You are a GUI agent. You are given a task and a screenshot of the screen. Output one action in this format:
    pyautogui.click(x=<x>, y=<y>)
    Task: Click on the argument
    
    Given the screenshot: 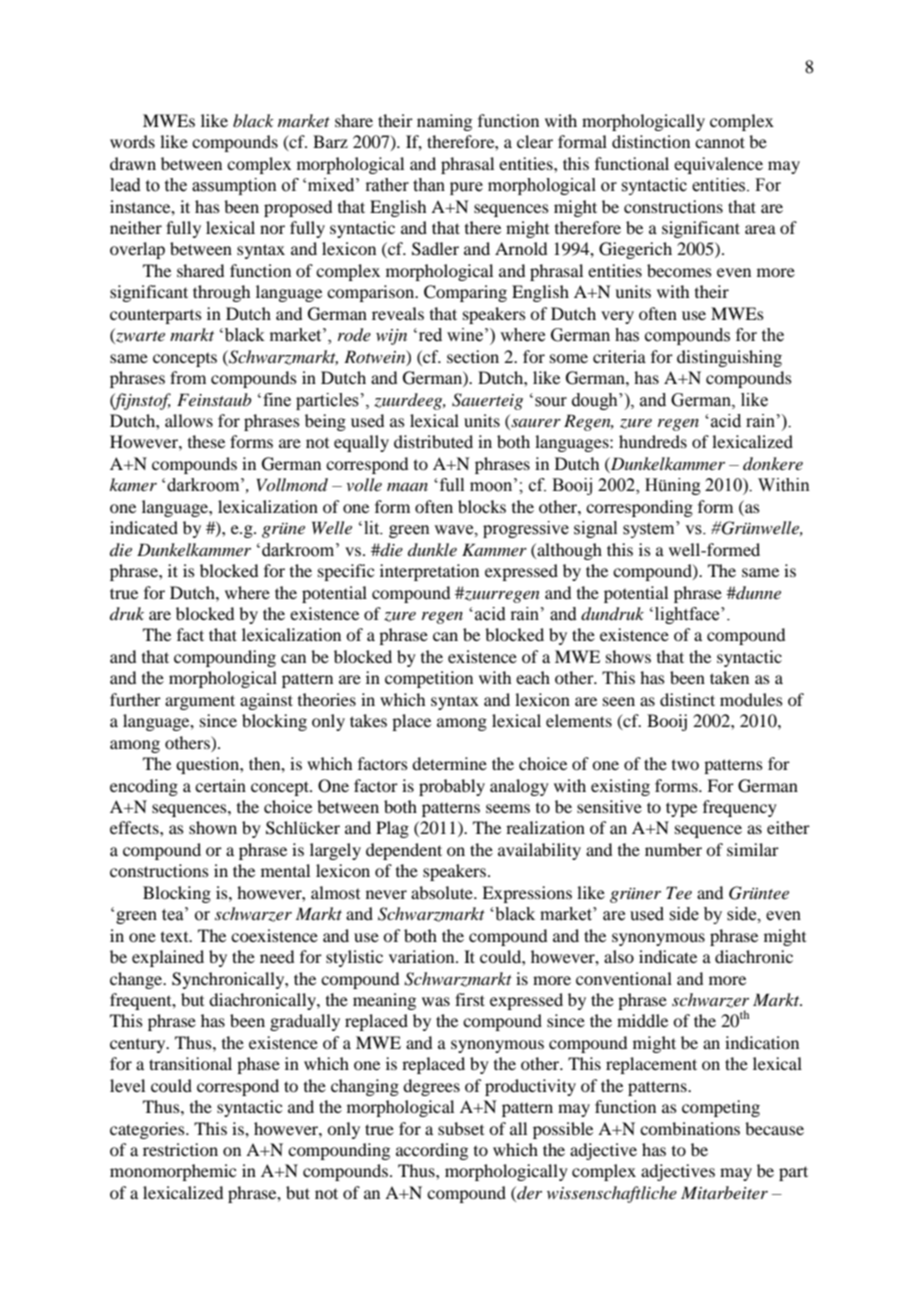 What is the action you would take?
    pyautogui.click(x=200, y=702)
